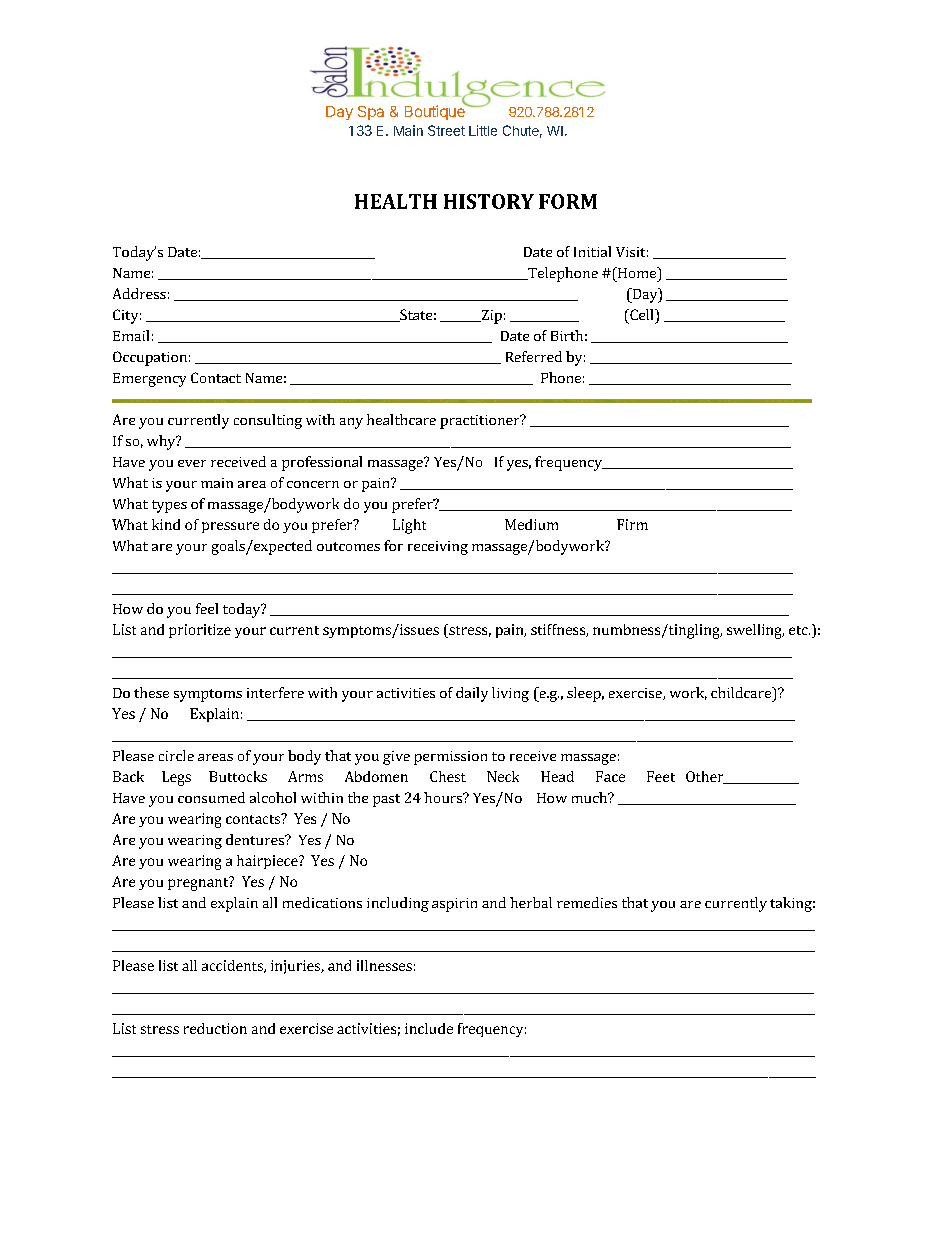  Describe the element at coordinates (371, 113) in the screenshot. I see `Spa` at that location.
